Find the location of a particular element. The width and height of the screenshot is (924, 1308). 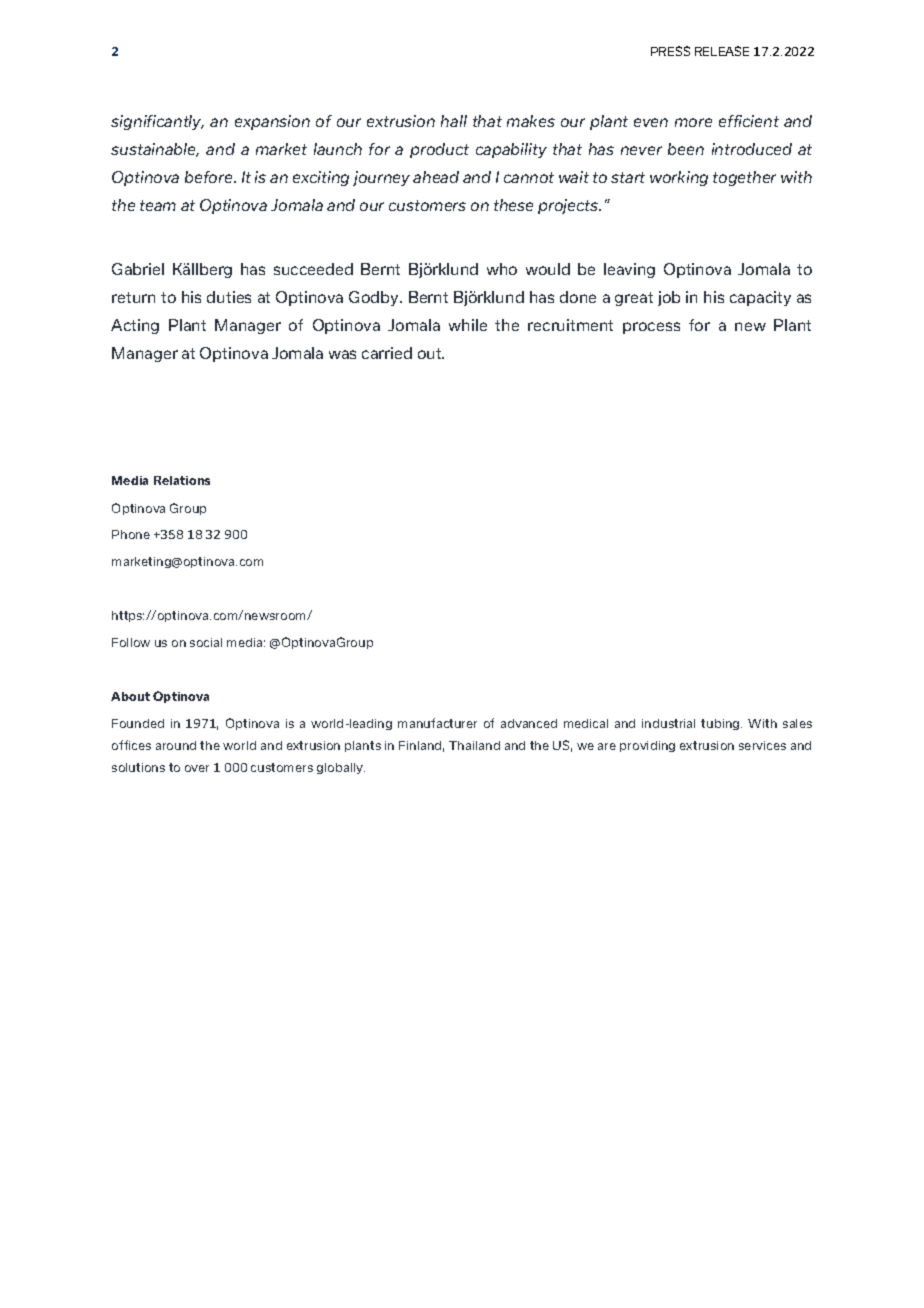

process is located at coordinates (651, 328).
